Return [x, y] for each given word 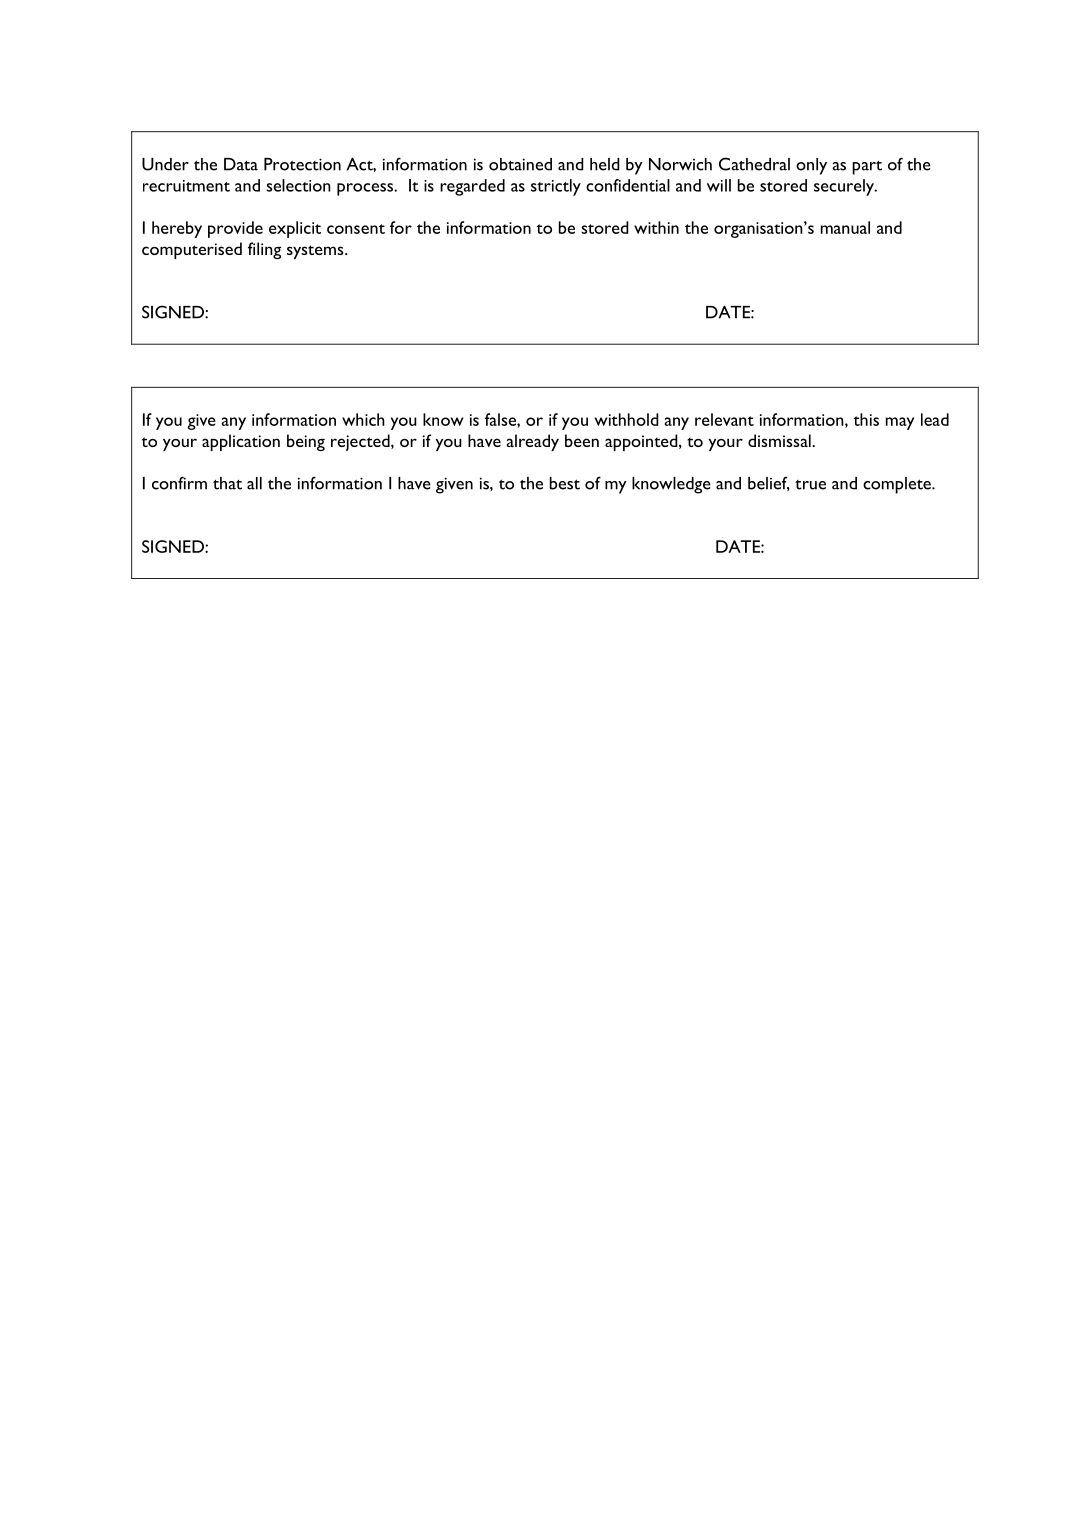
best [565, 483]
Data [241, 164]
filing [264, 250]
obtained [520, 164]
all [254, 483]
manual [845, 227]
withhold [627, 419]
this [866, 419]
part [867, 168]
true [810, 485]
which [363, 419]
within [656, 227]
